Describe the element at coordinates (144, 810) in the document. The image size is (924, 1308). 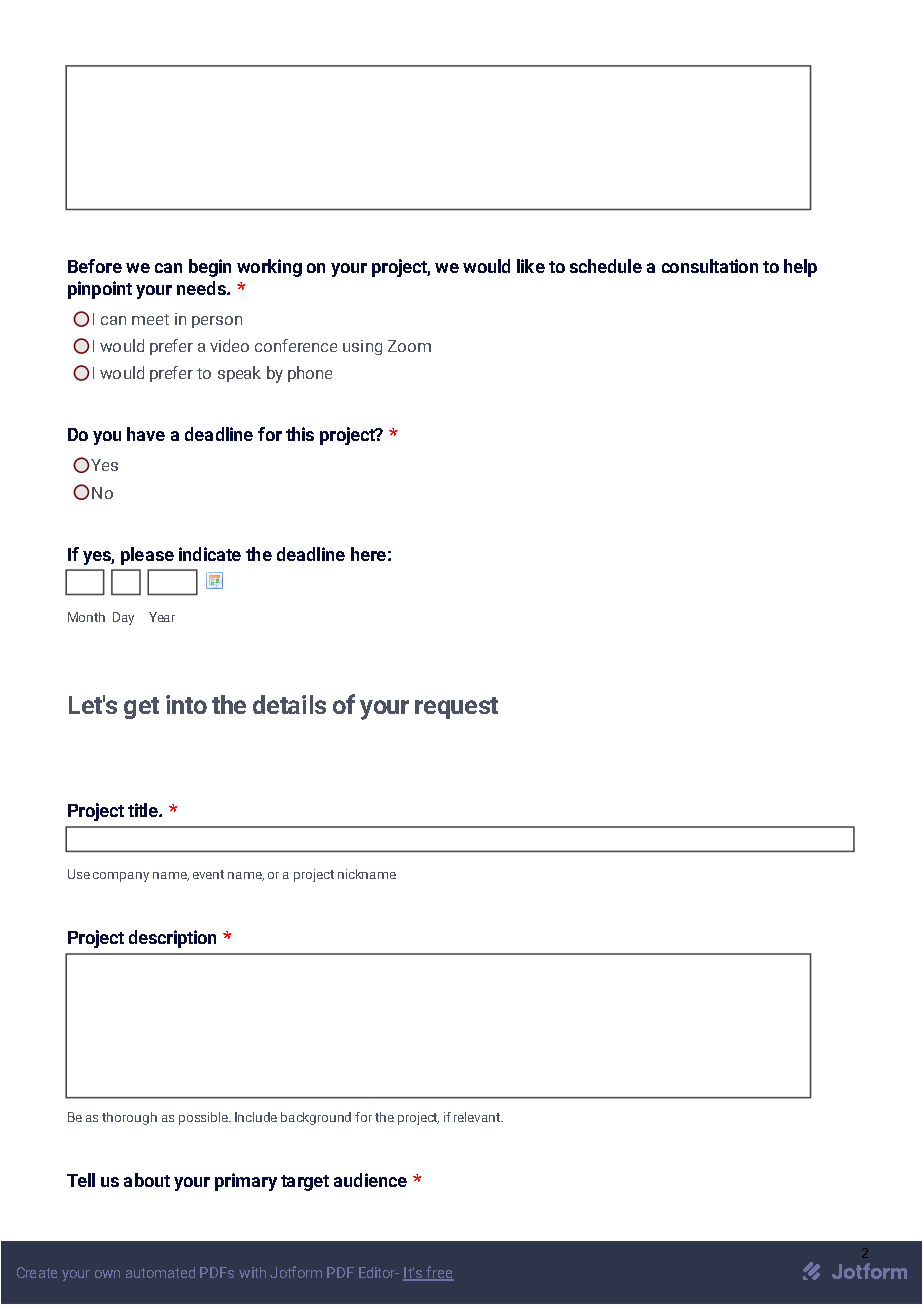
I see `title` at that location.
